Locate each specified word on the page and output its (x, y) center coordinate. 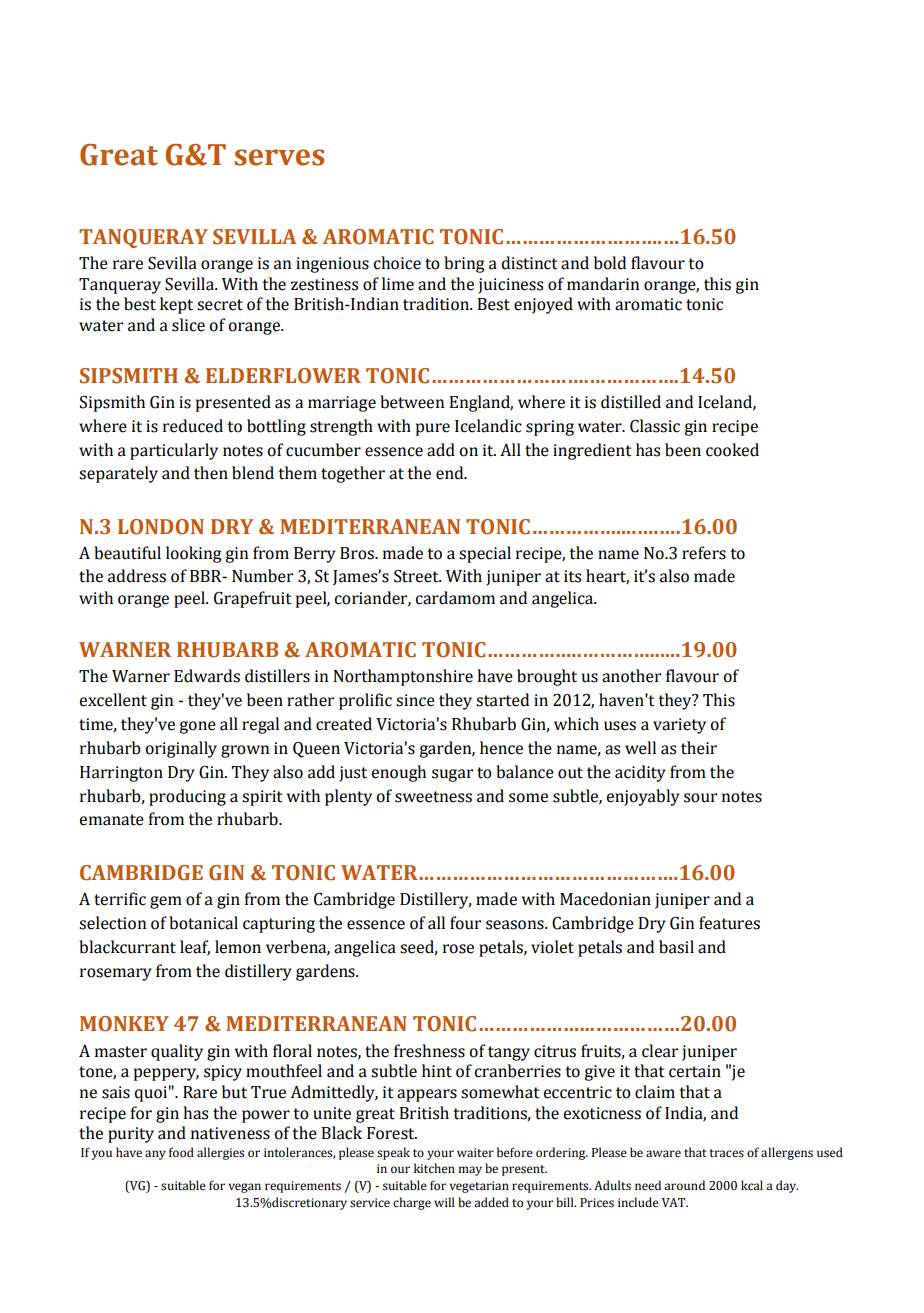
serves (279, 157)
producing (187, 797)
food (181, 1152)
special (485, 554)
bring (464, 264)
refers (704, 553)
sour (700, 798)
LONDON (161, 527)
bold (610, 263)
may (470, 1171)
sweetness (433, 797)
